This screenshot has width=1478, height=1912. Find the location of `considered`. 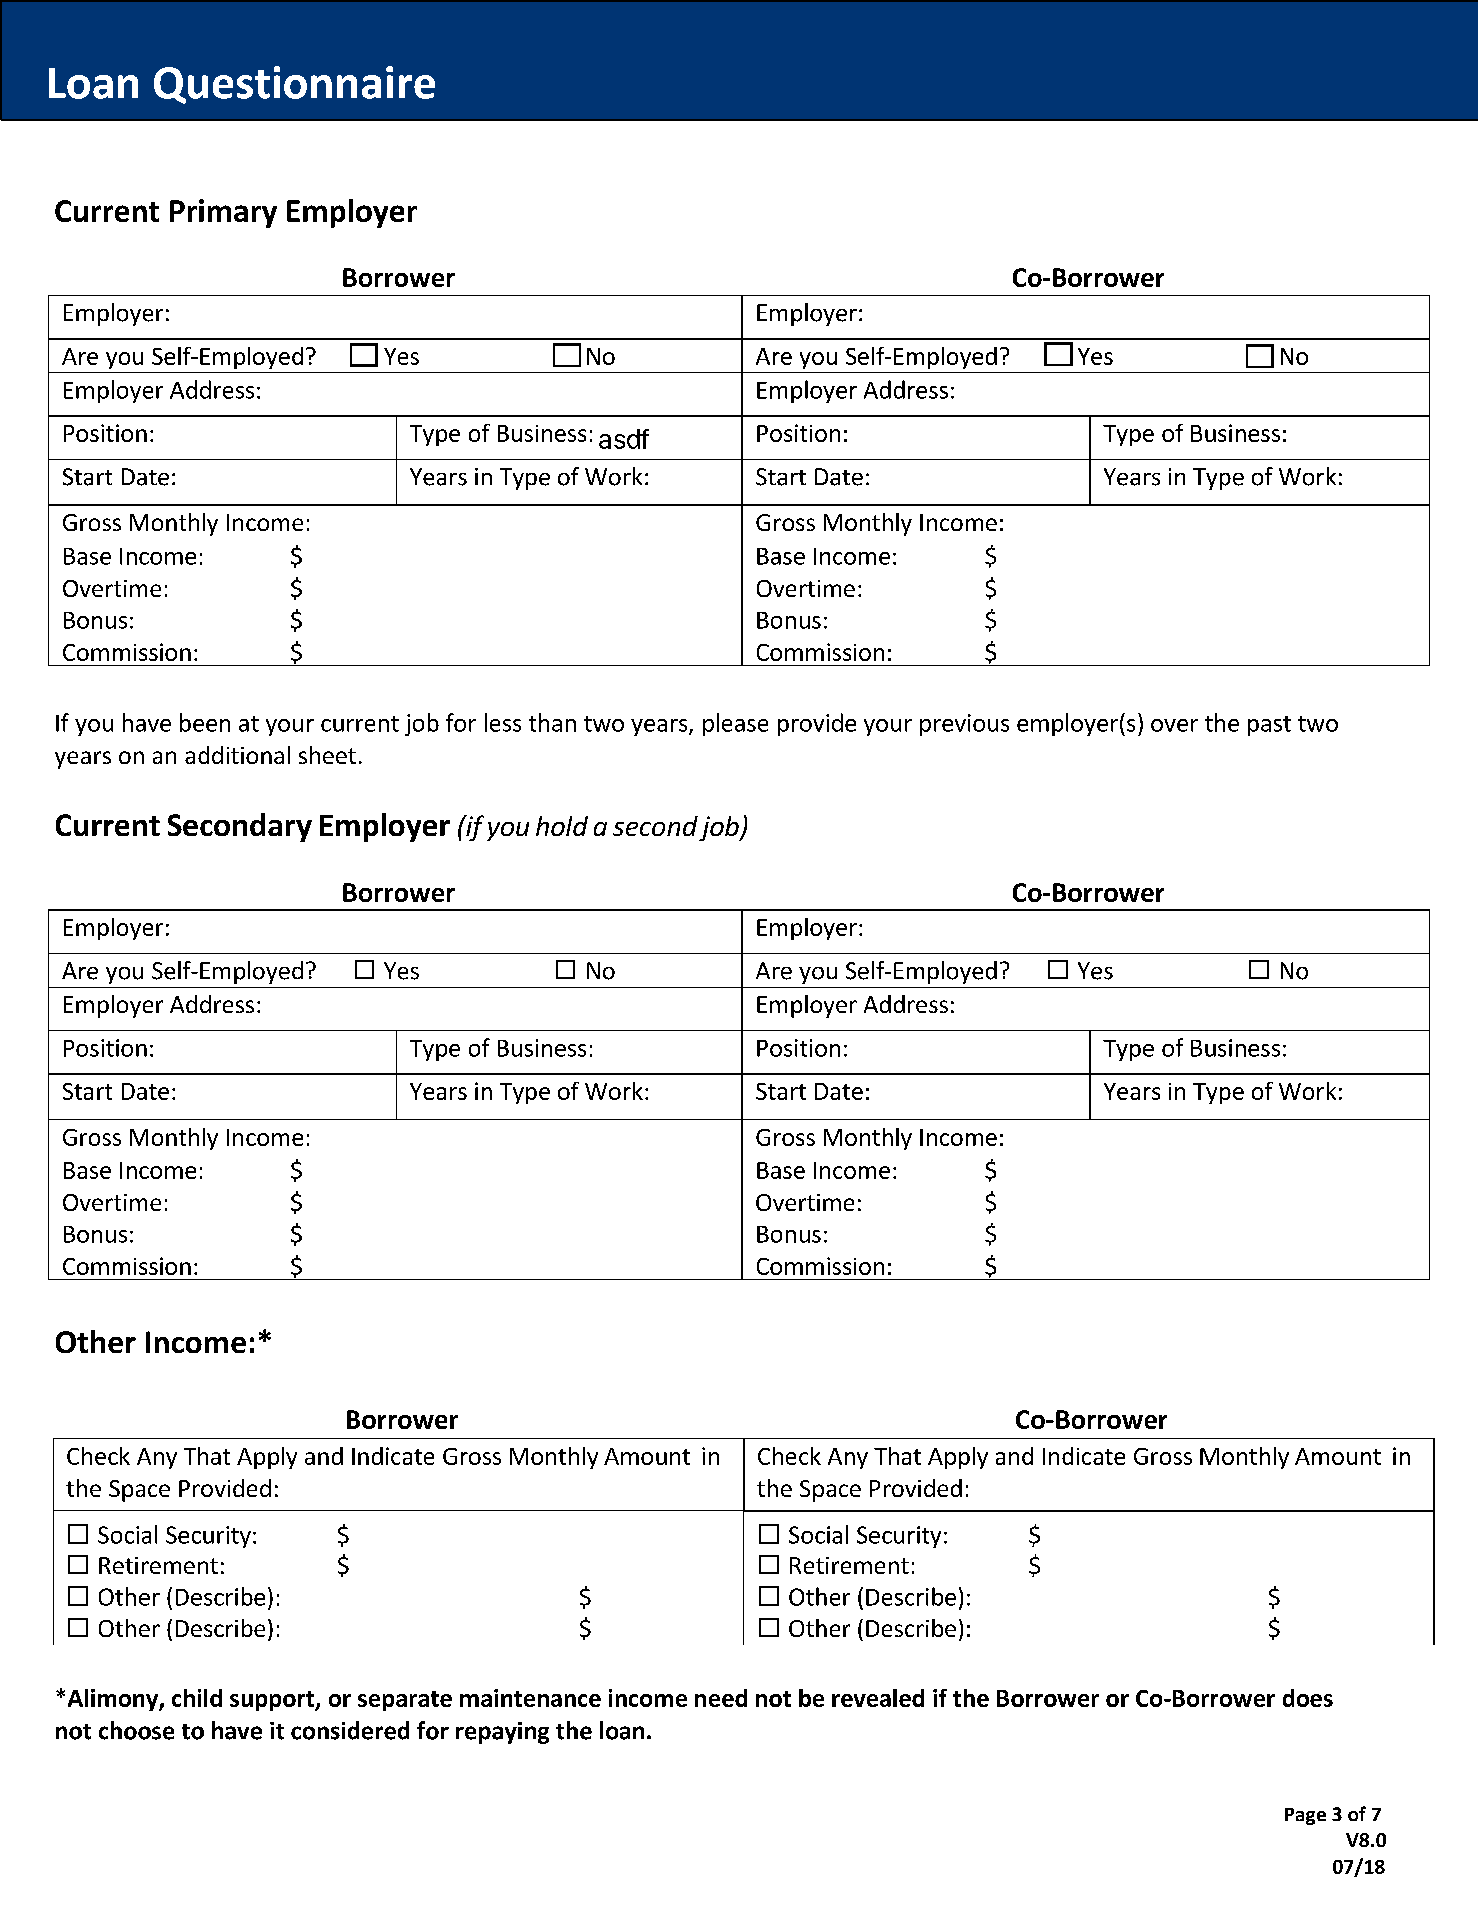

considered is located at coordinates (350, 1730).
